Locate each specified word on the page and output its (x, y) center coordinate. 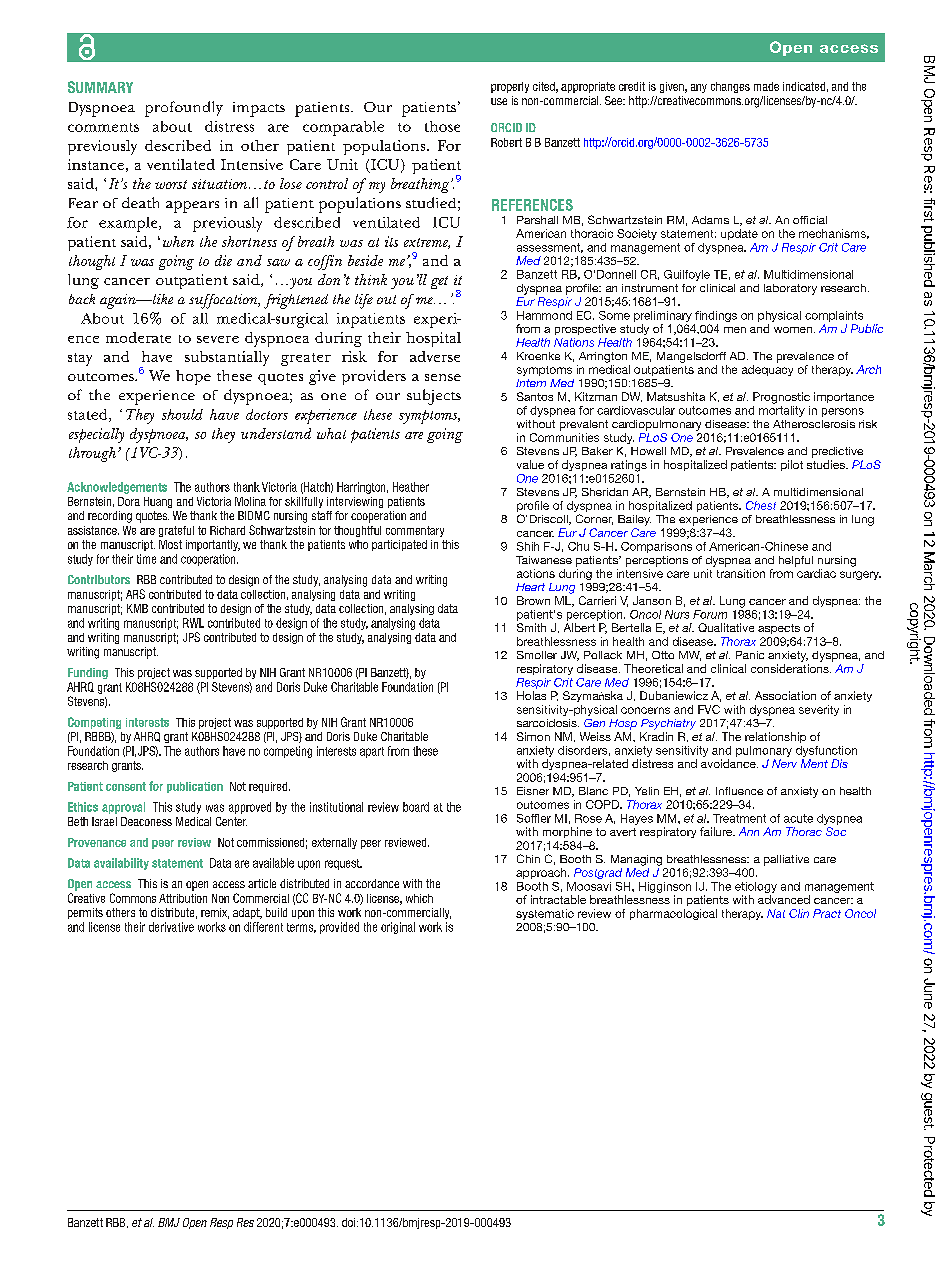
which (419, 898)
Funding (88, 673)
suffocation (224, 301)
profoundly (184, 109)
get (439, 282)
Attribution (183, 898)
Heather (411, 487)
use (499, 101)
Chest (761, 505)
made (766, 86)
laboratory (790, 289)
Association (785, 695)
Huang (158, 502)
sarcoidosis (548, 723)
